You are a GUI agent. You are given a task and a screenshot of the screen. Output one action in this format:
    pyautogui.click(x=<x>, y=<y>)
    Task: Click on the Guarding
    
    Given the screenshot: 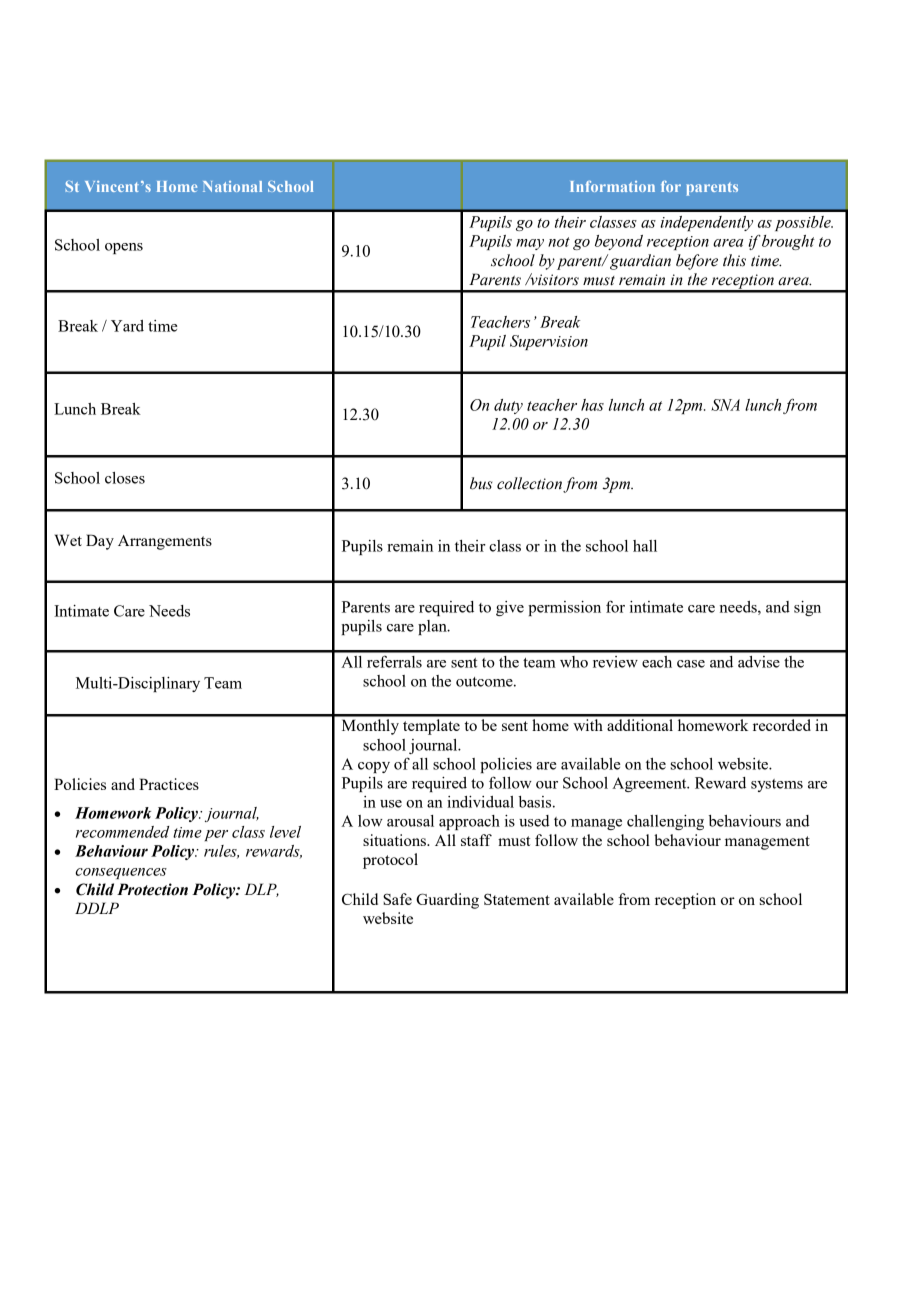 What is the action you would take?
    pyautogui.click(x=447, y=901)
